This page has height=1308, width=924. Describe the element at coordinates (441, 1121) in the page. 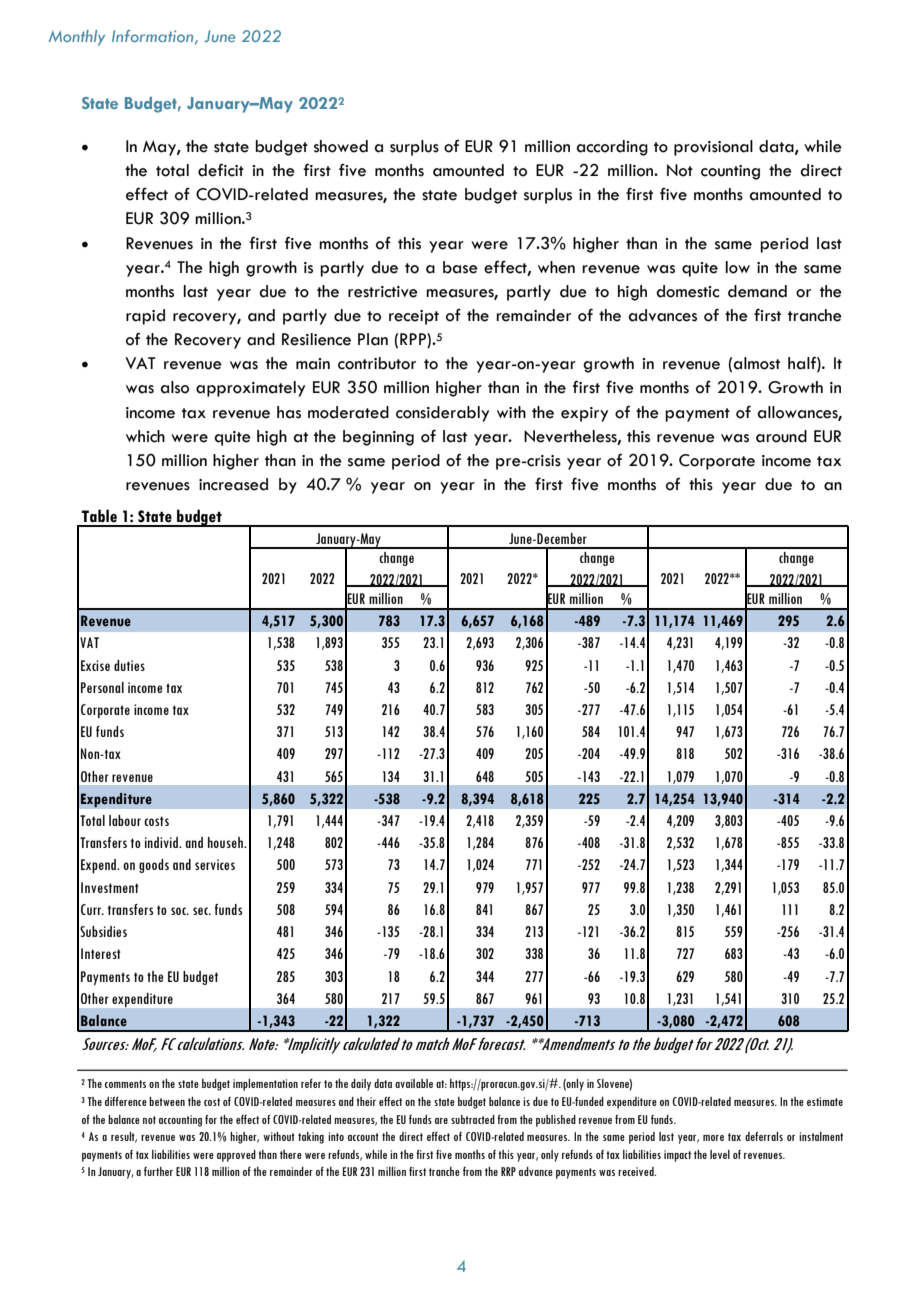

I see `are` at that location.
